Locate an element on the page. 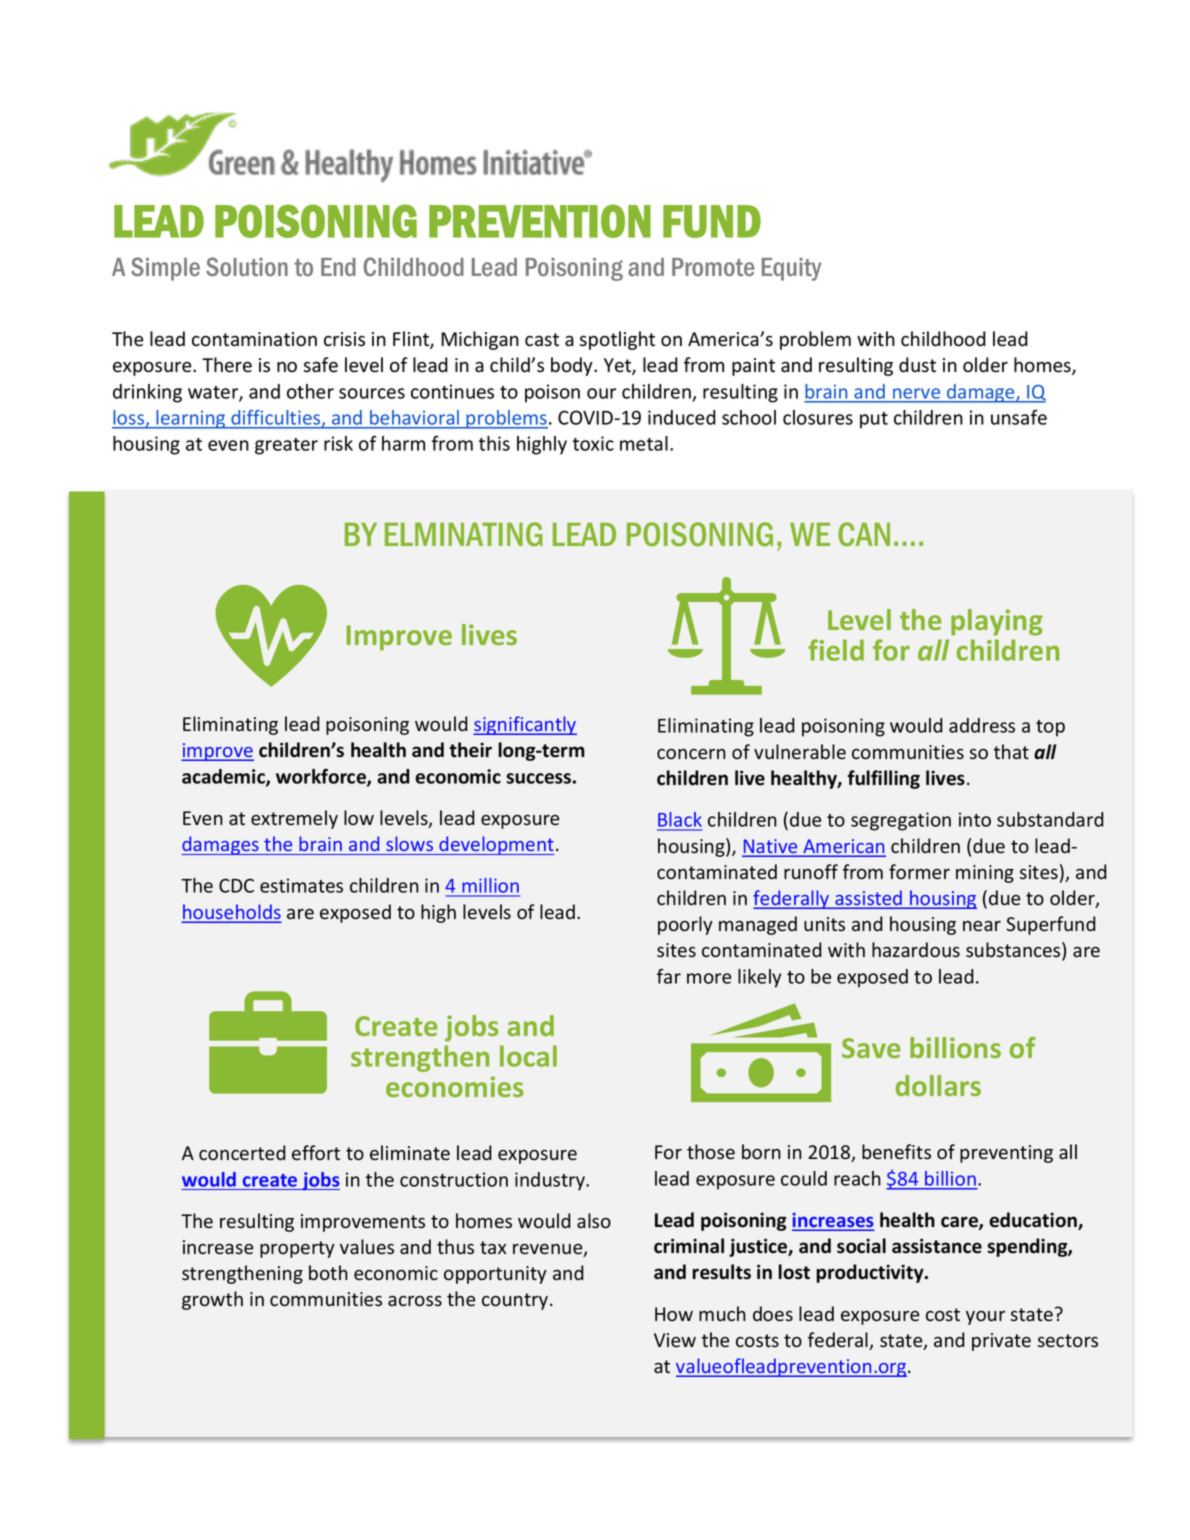  How is located at coordinates (674, 1314).
